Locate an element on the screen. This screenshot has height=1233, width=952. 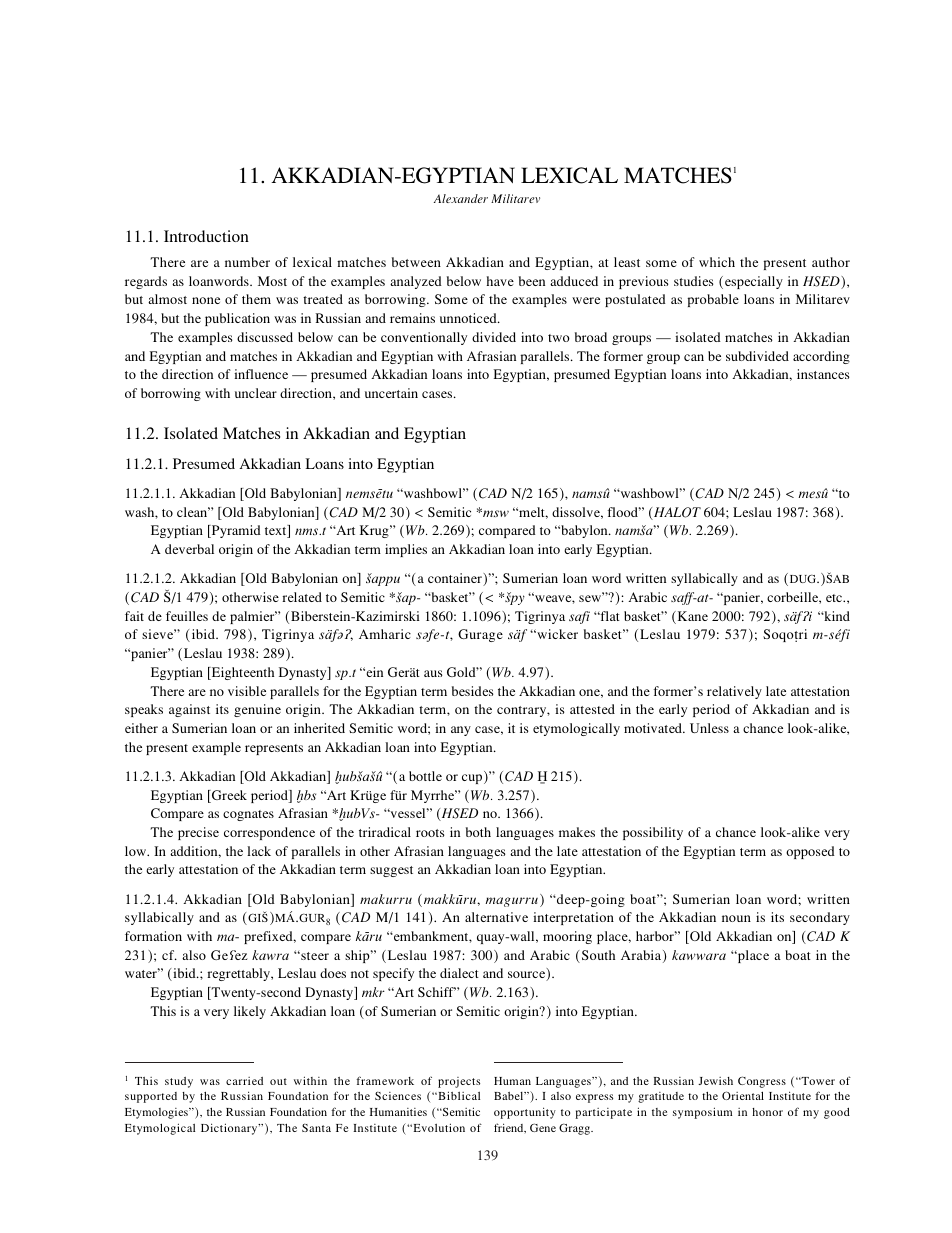
Introduction is located at coordinates (206, 236).
